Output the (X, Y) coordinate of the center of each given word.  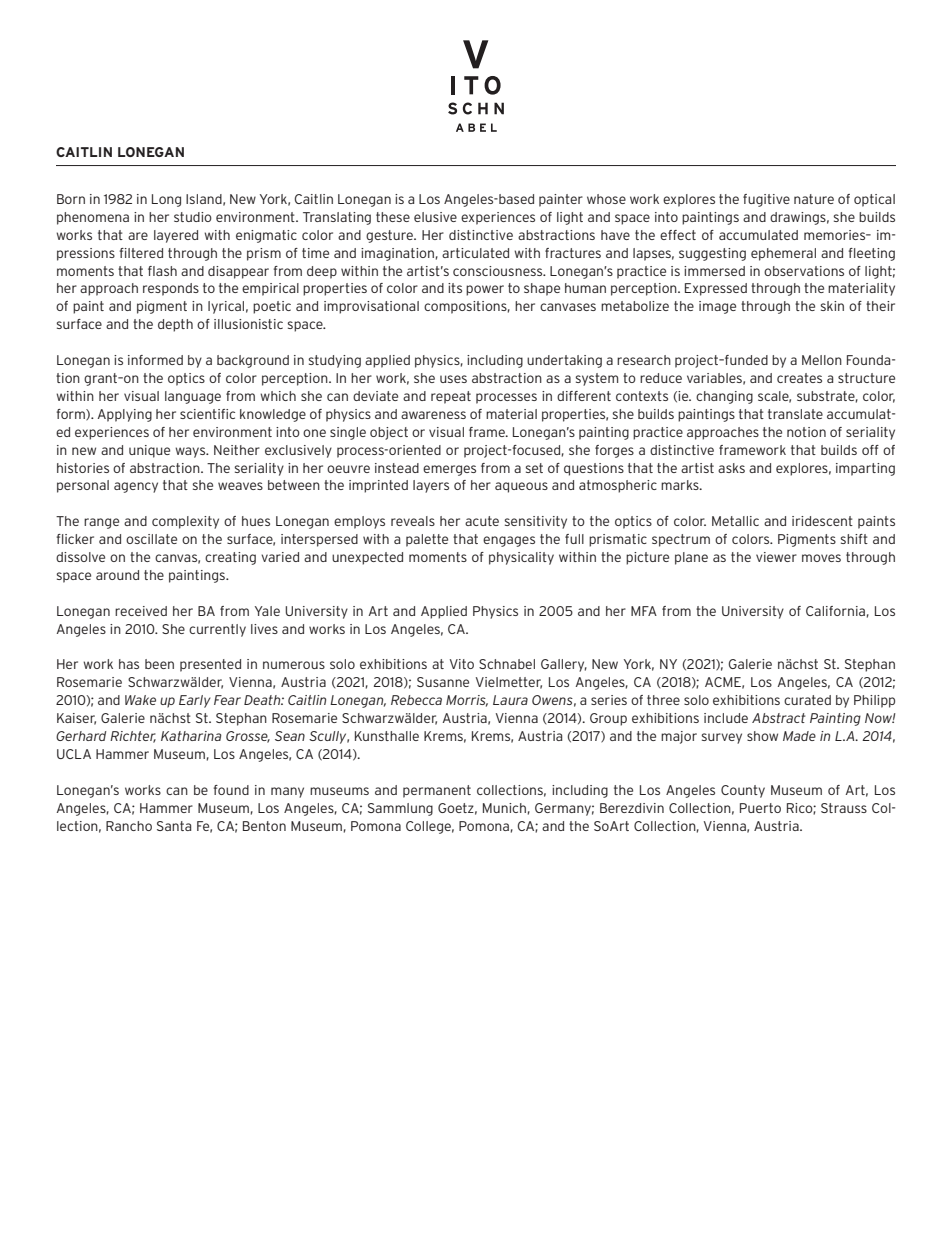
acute (482, 521)
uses (453, 379)
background (253, 361)
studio (193, 217)
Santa (174, 826)
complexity (185, 522)
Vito (462, 664)
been (159, 664)
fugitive (766, 200)
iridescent (822, 521)
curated (807, 700)
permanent (437, 791)
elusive (435, 217)
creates (799, 378)
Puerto (760, 808)
